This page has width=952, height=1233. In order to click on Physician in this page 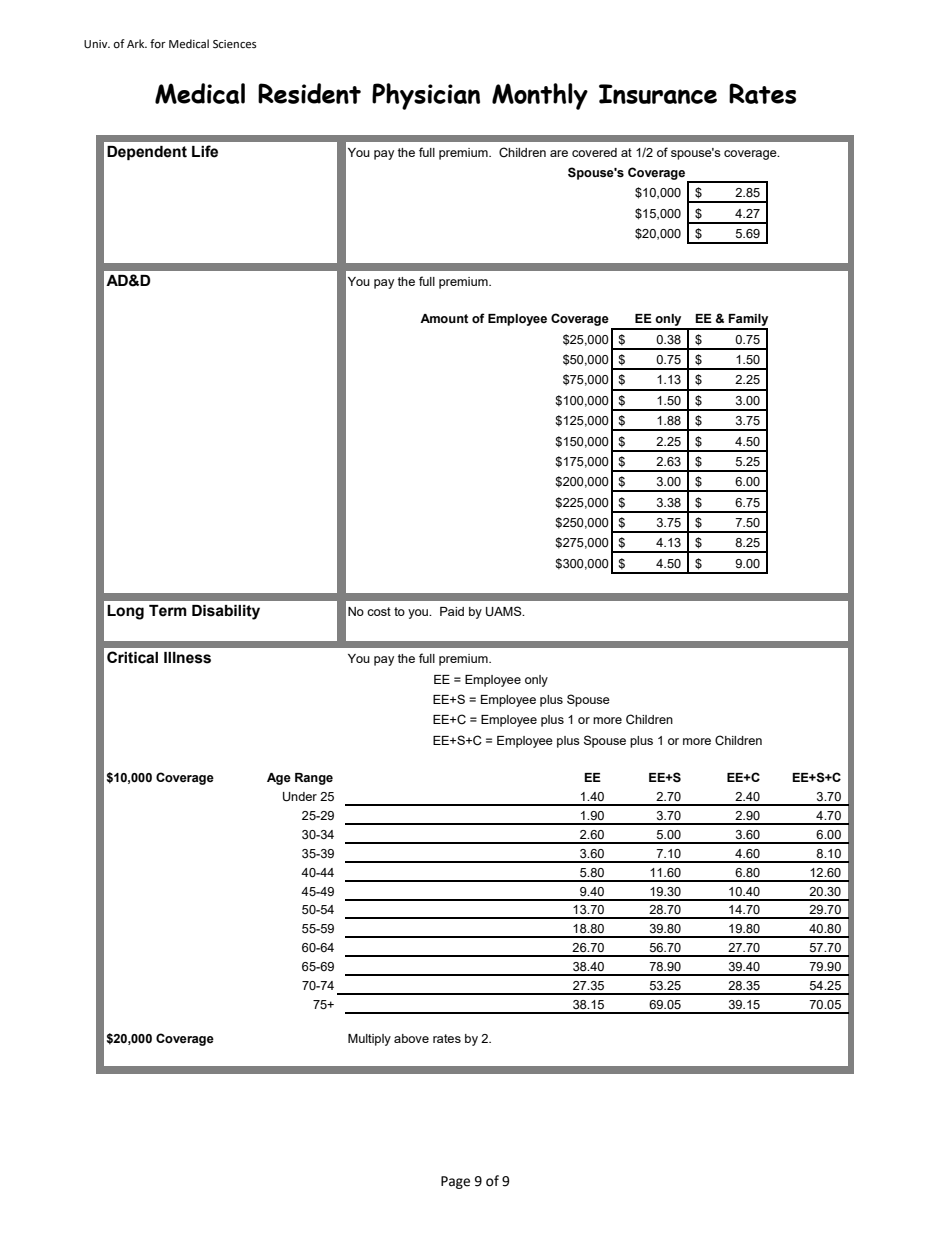, I will do `click(426, 96)`.
